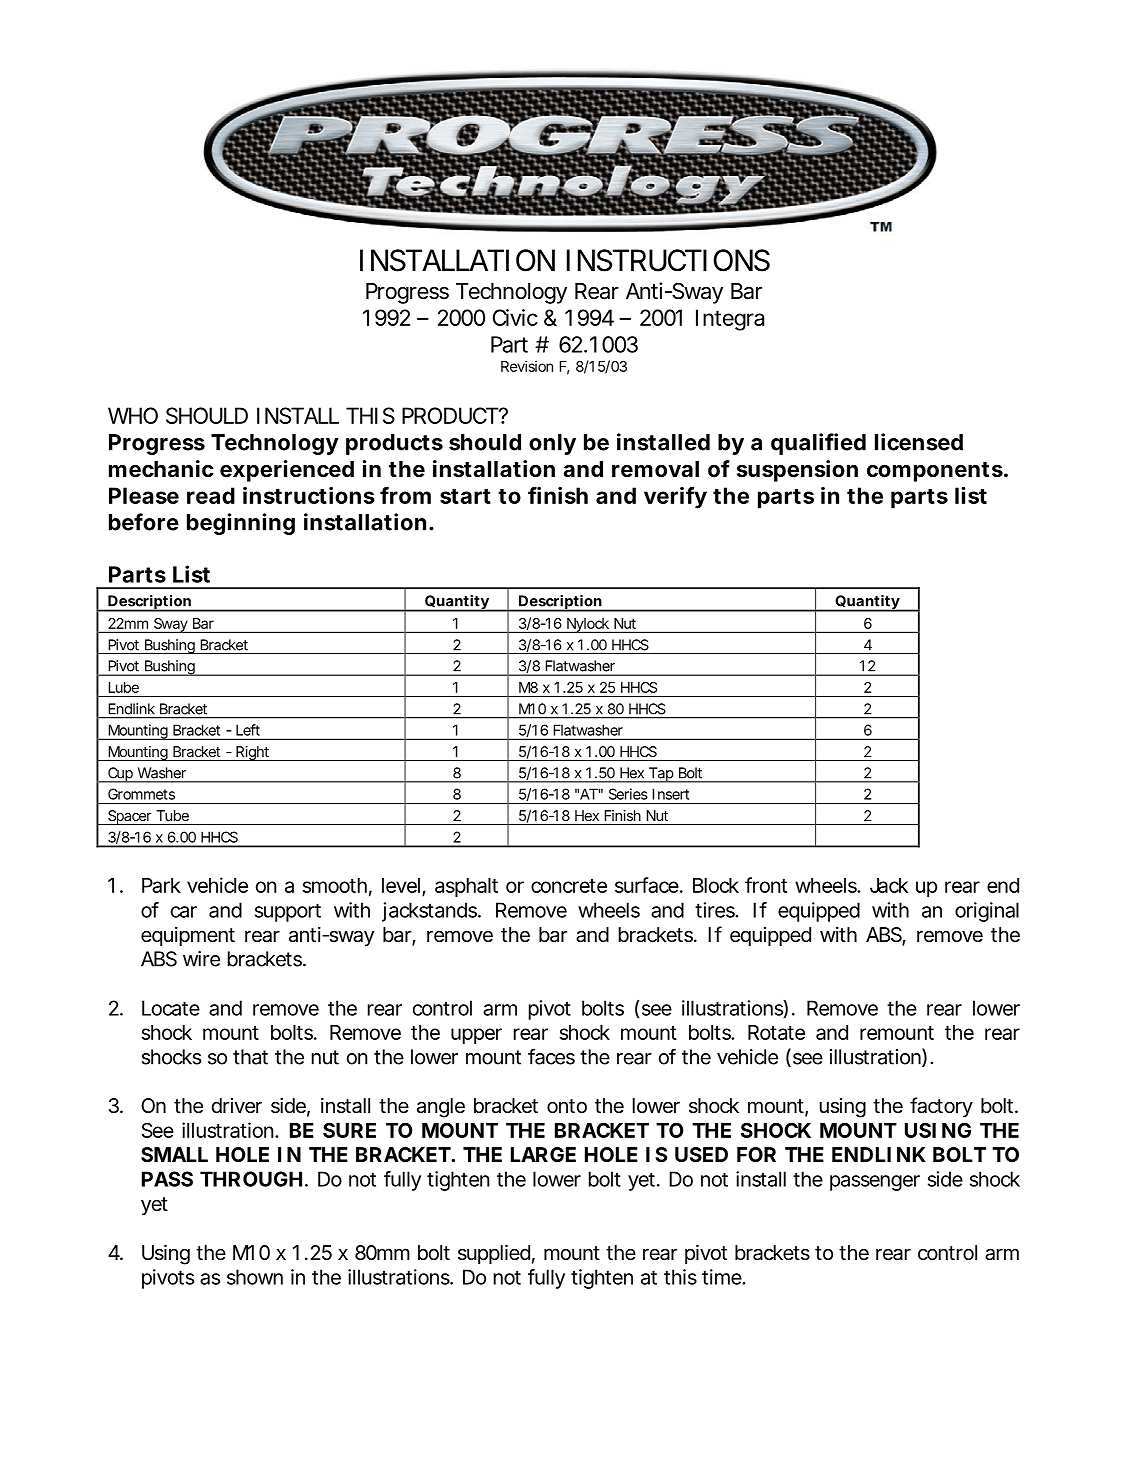  I want to click on WHO, so click(133, 415).
